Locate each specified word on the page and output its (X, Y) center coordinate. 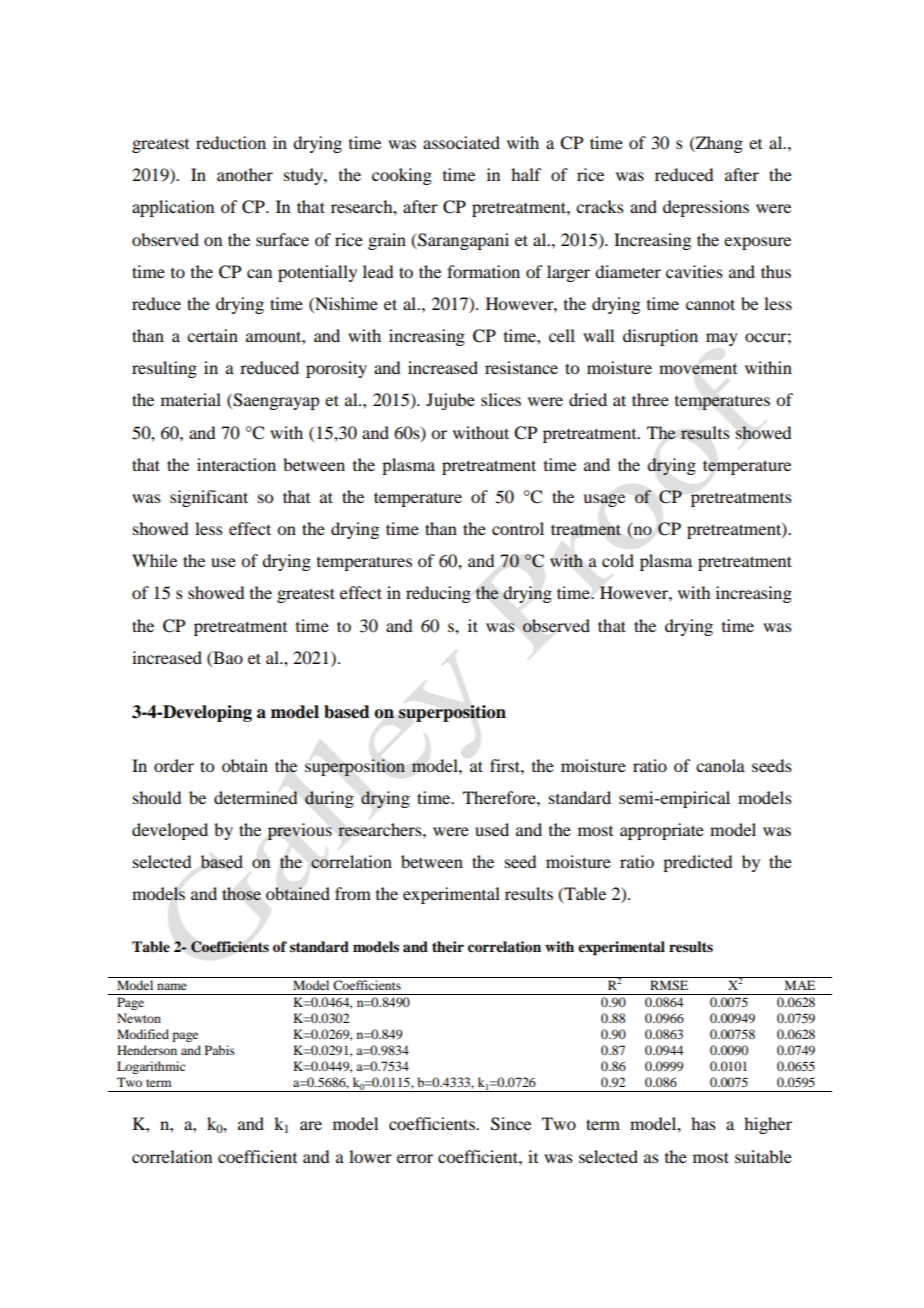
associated (461, 142)
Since (511, 1124)
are (311, 1125)
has (703, 1123)
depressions (706, 208)
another (245, 174)
